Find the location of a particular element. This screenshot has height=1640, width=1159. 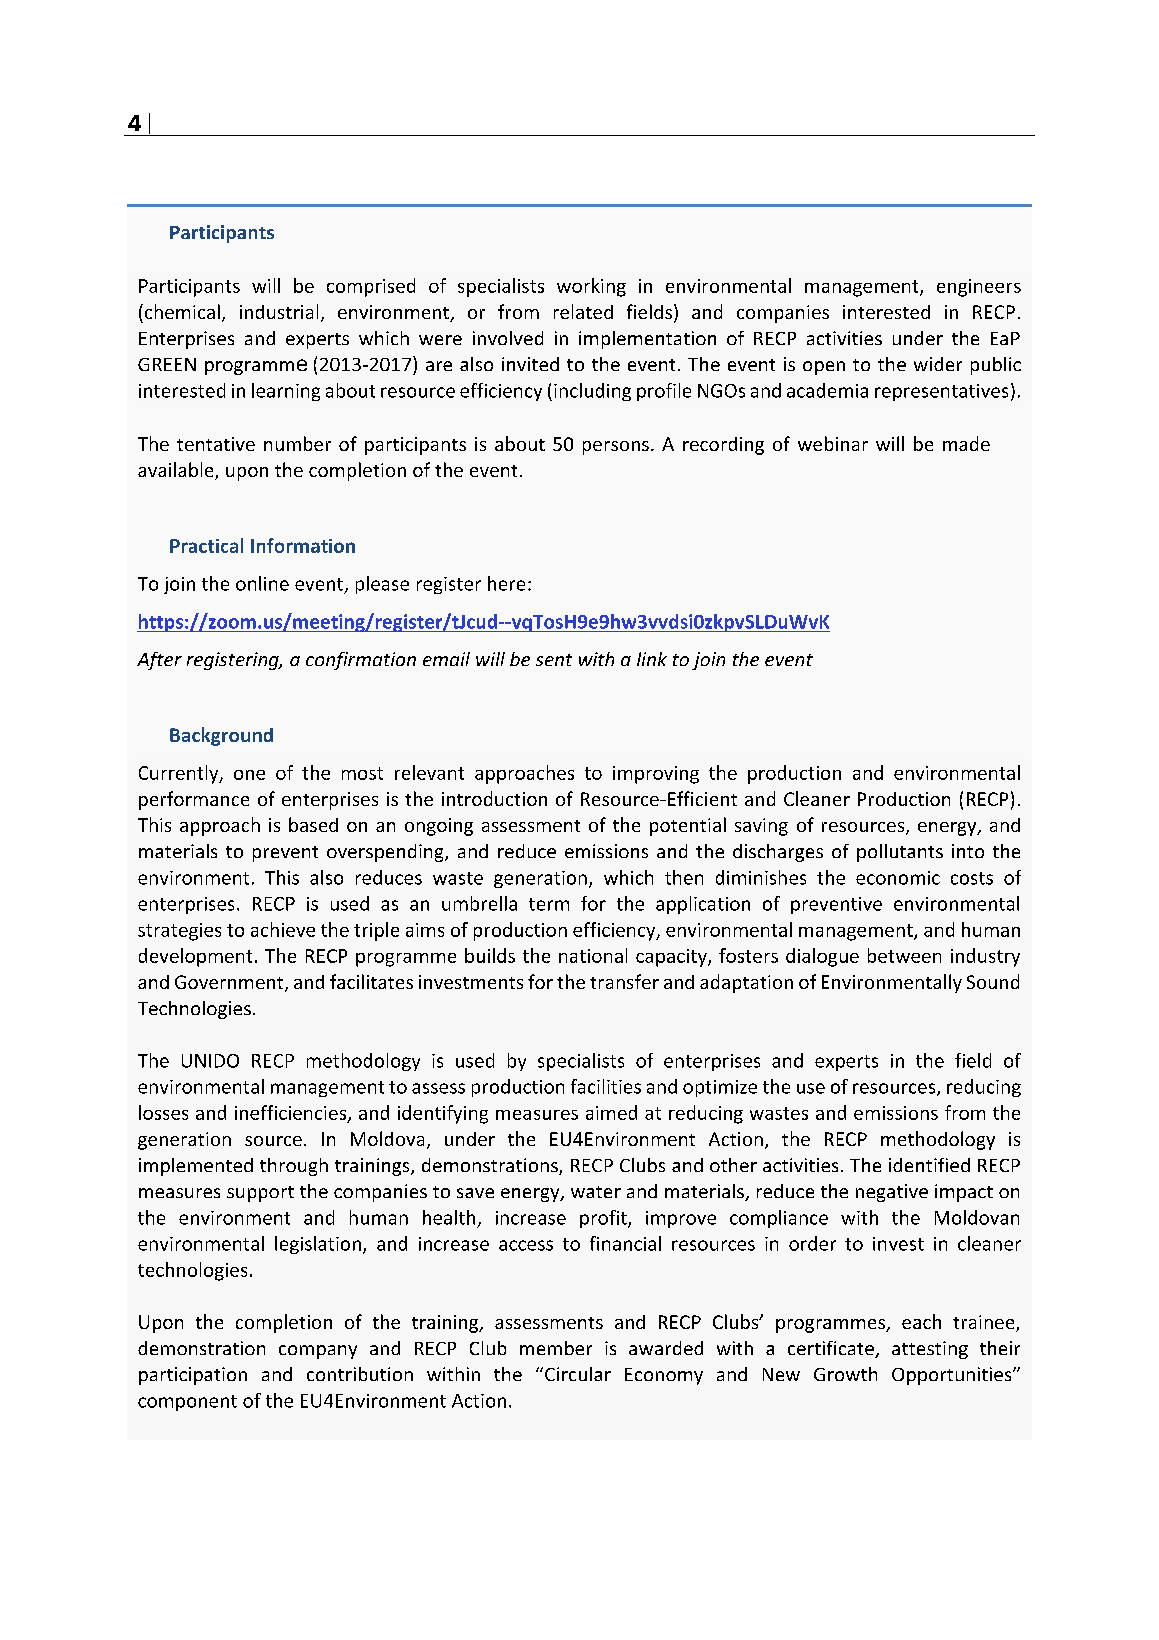

Circular is located at coordinates (578, 1374).
